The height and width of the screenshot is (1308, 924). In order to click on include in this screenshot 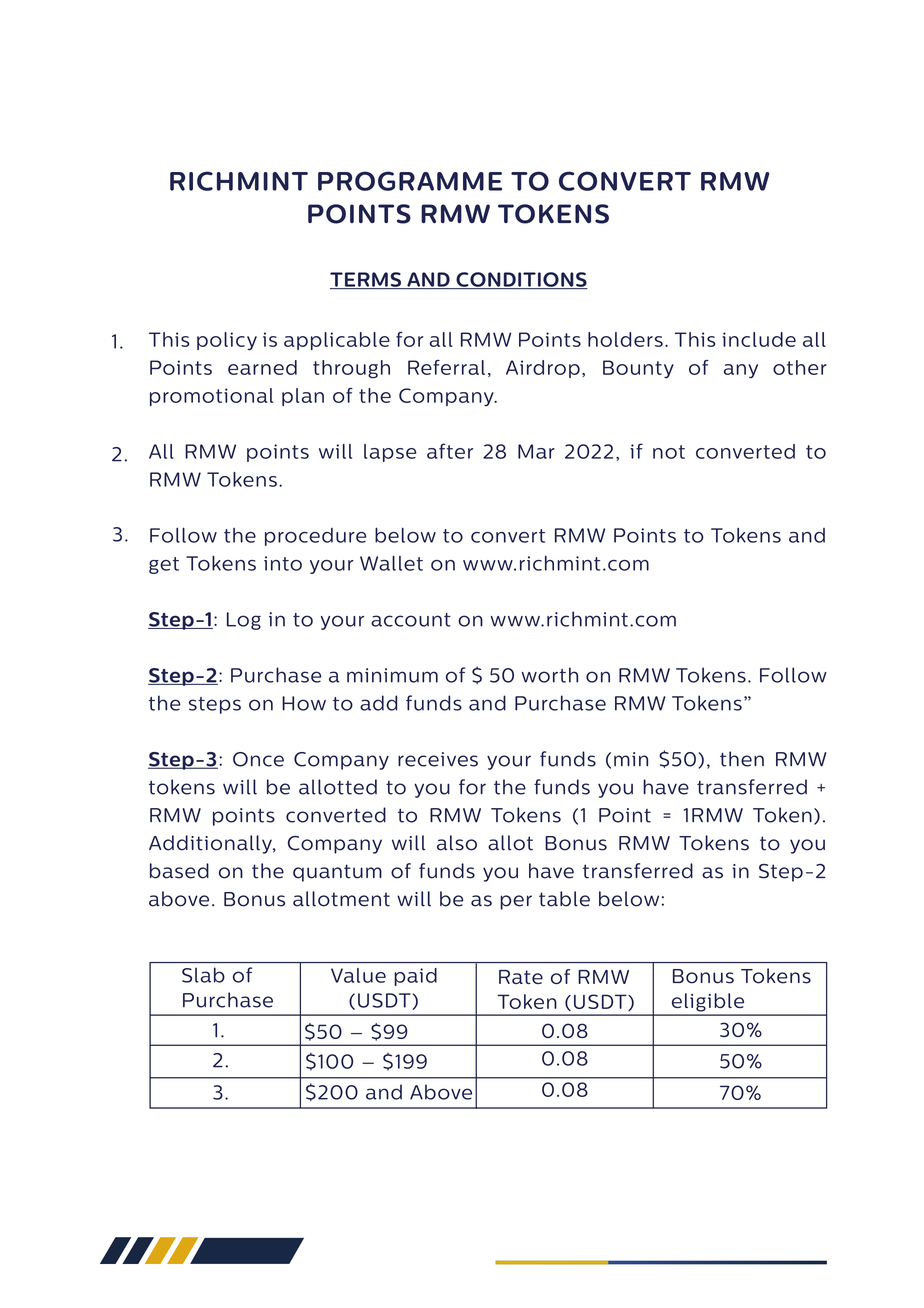, I will do `click(759, 339)`.
